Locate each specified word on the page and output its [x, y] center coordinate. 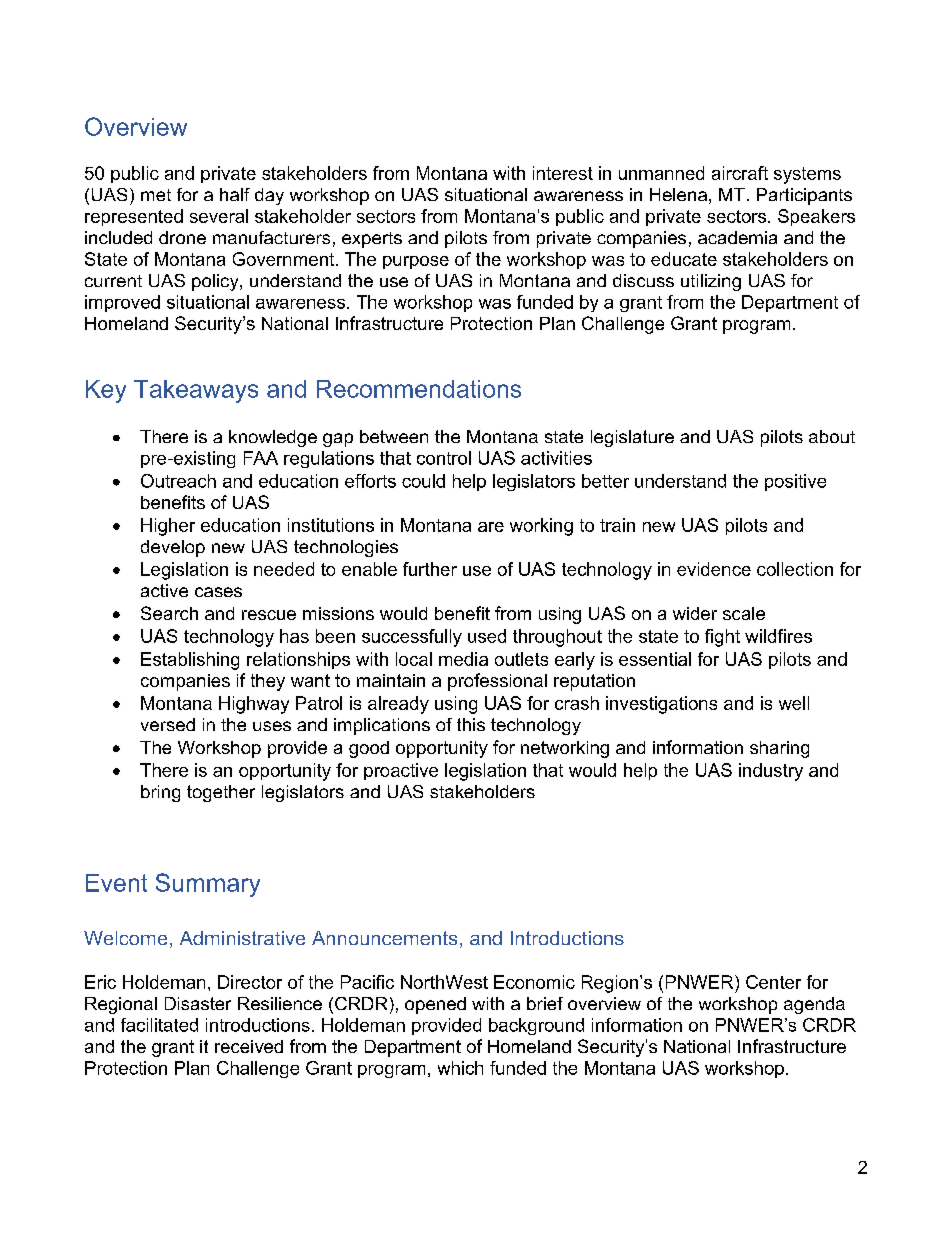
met [156, 195]
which [460, 1068]
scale [744, 613]
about [832, 436]
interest [563, 173]
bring [160, 793]
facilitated [159, 1025]
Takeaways [196, 391]
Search [169, 613]
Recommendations [419, 389]
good [369, 749]
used [487, 636]
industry [771, 772]
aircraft [740, 173]
